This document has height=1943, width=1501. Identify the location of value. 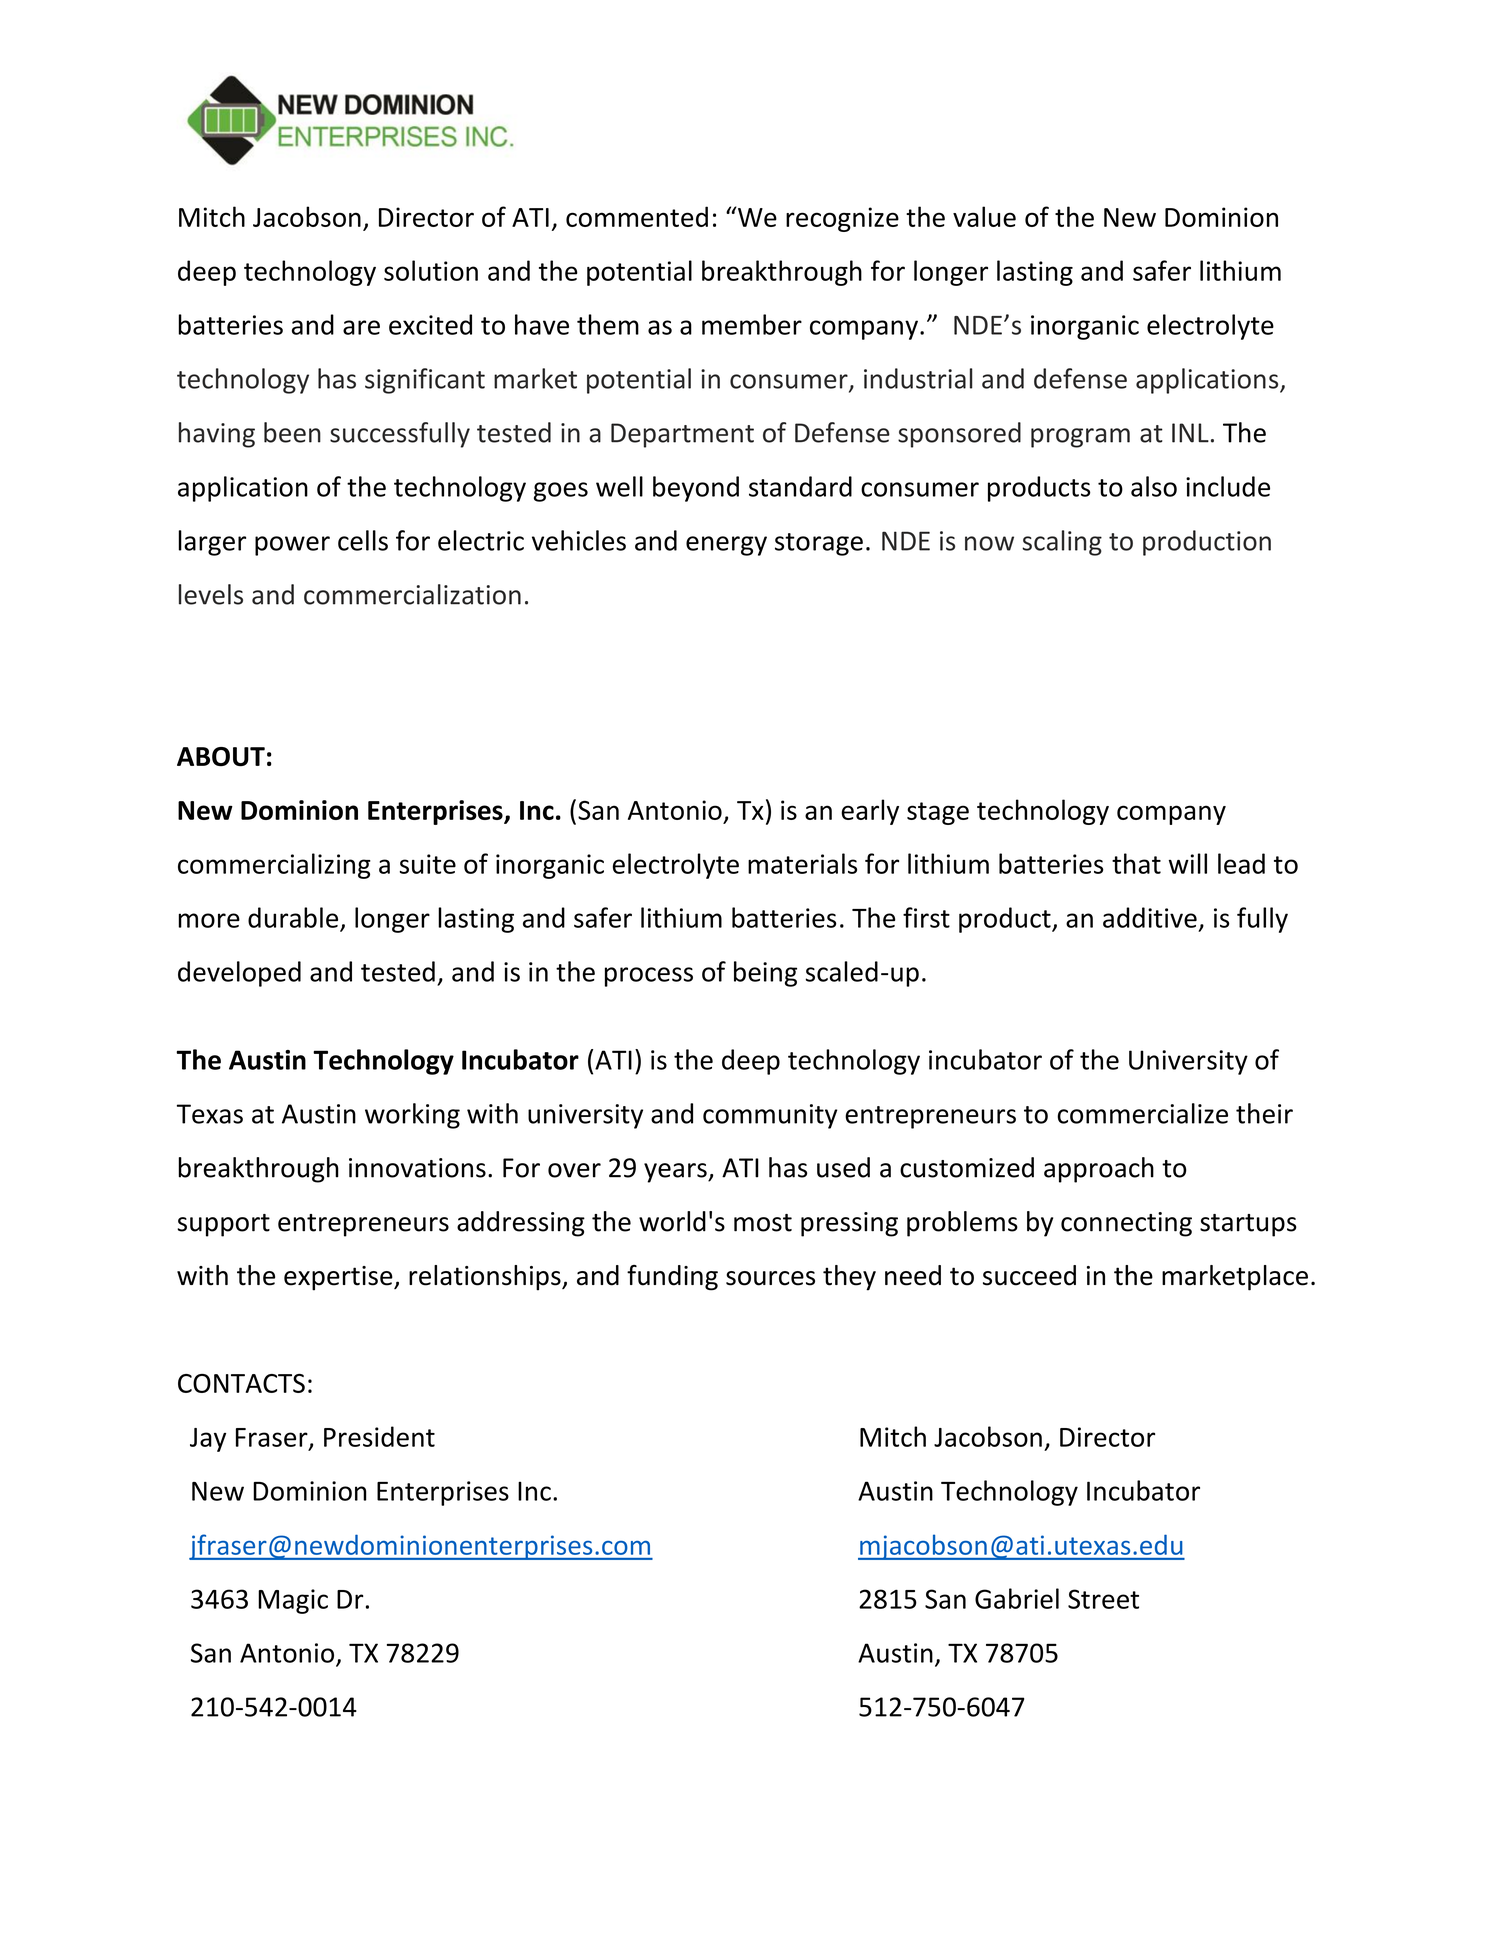
(984, 216).
